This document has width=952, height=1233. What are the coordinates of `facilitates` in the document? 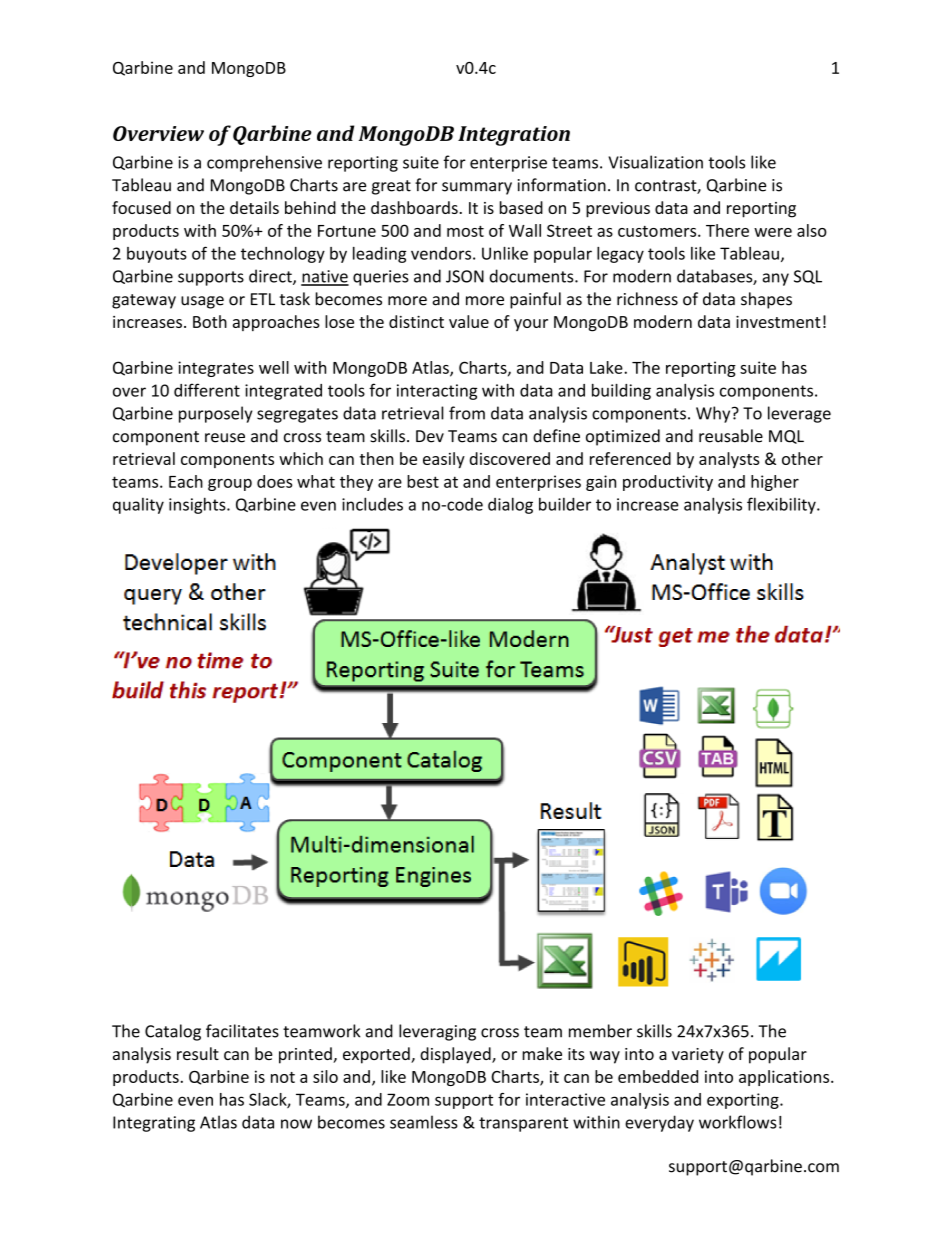 It's located at (242, 1031).
